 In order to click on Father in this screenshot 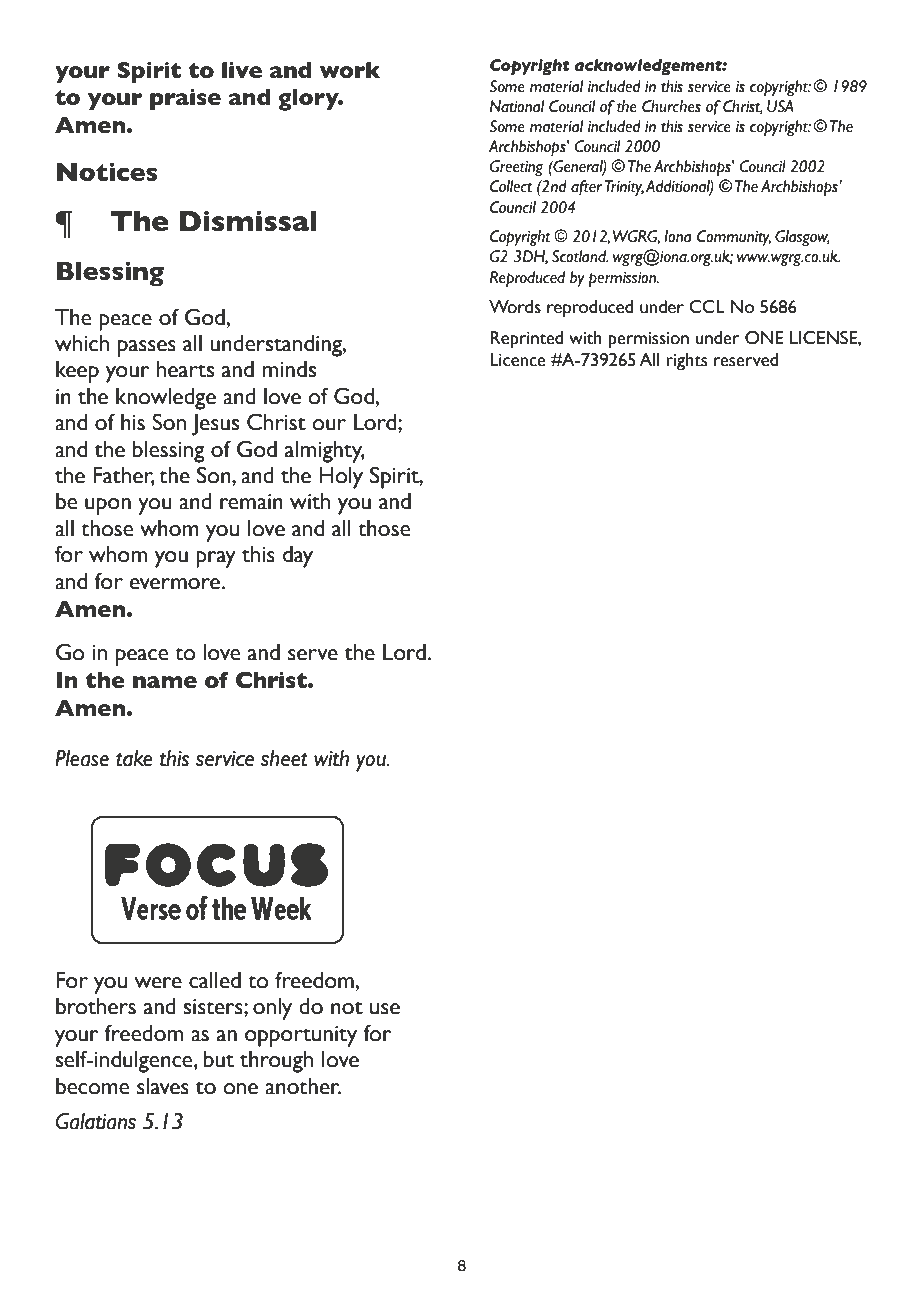, I will do `click(124, 476)`.
